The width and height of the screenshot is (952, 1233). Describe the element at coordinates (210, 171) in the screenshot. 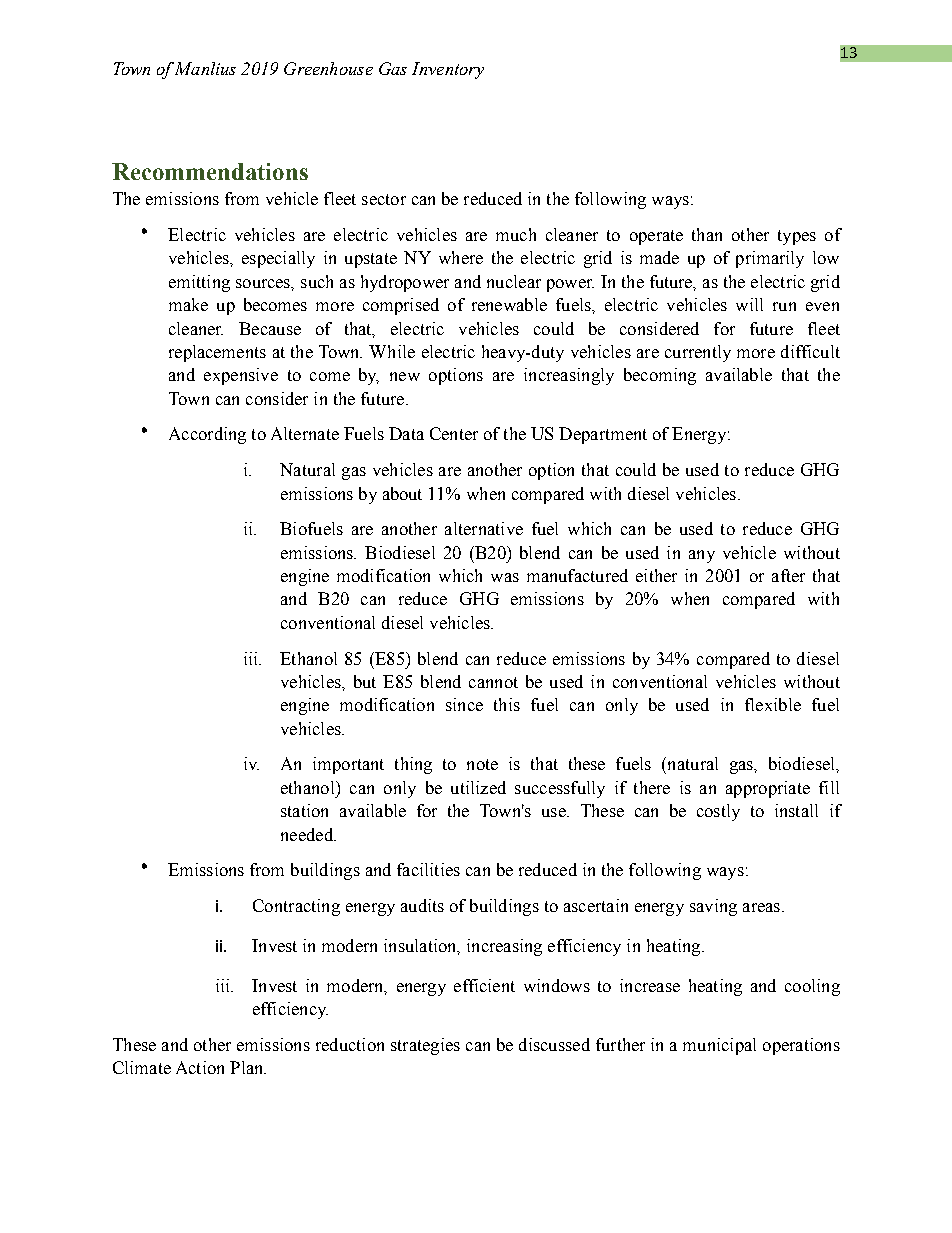

I see `Recommendations` at that location.
